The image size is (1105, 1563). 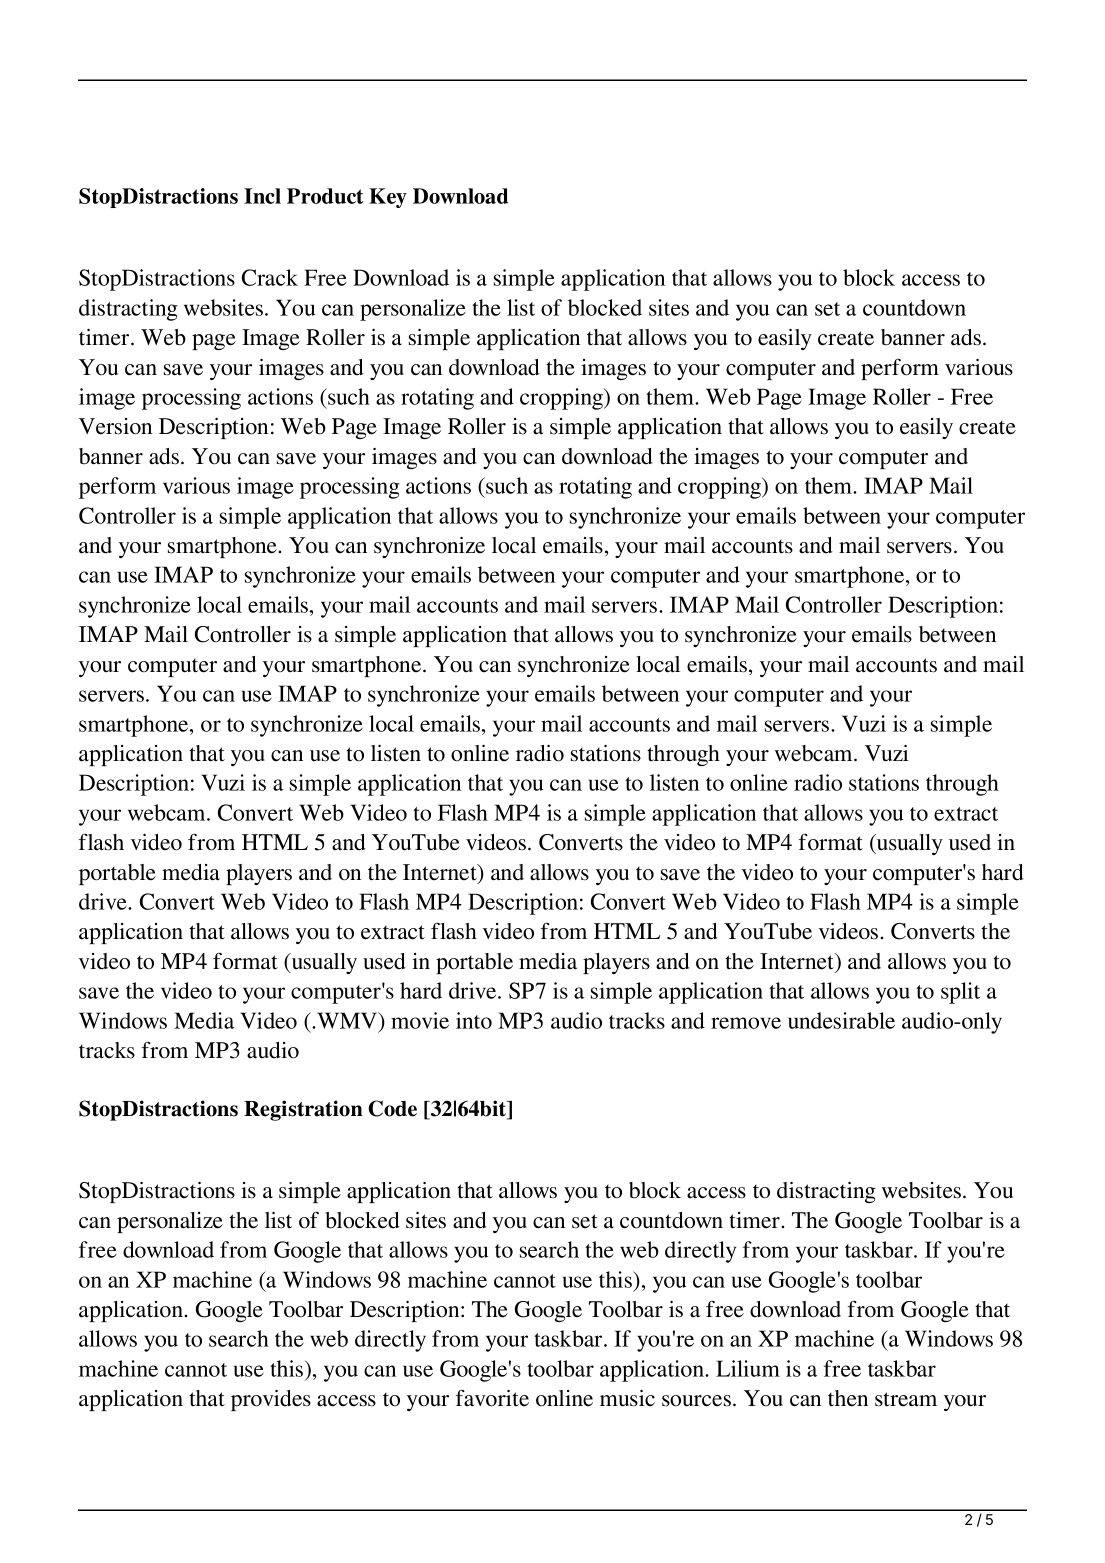 I want to click on provides, so click(x=271, y=1400).
